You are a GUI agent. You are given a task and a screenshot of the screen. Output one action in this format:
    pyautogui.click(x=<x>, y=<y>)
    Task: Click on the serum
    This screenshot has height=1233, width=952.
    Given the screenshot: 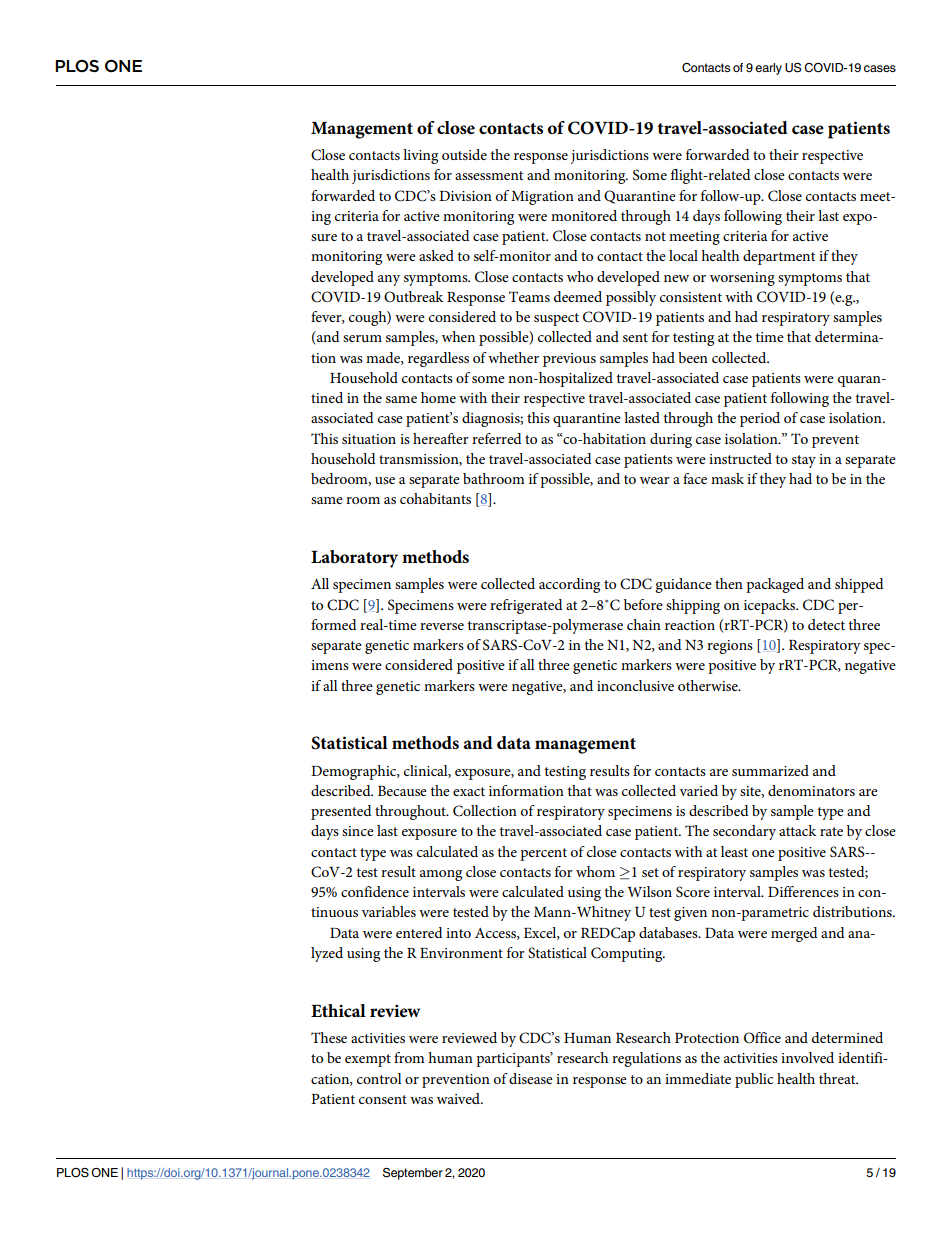 What is the action you would take?
    pyautogui.click(x=362, y=338)
